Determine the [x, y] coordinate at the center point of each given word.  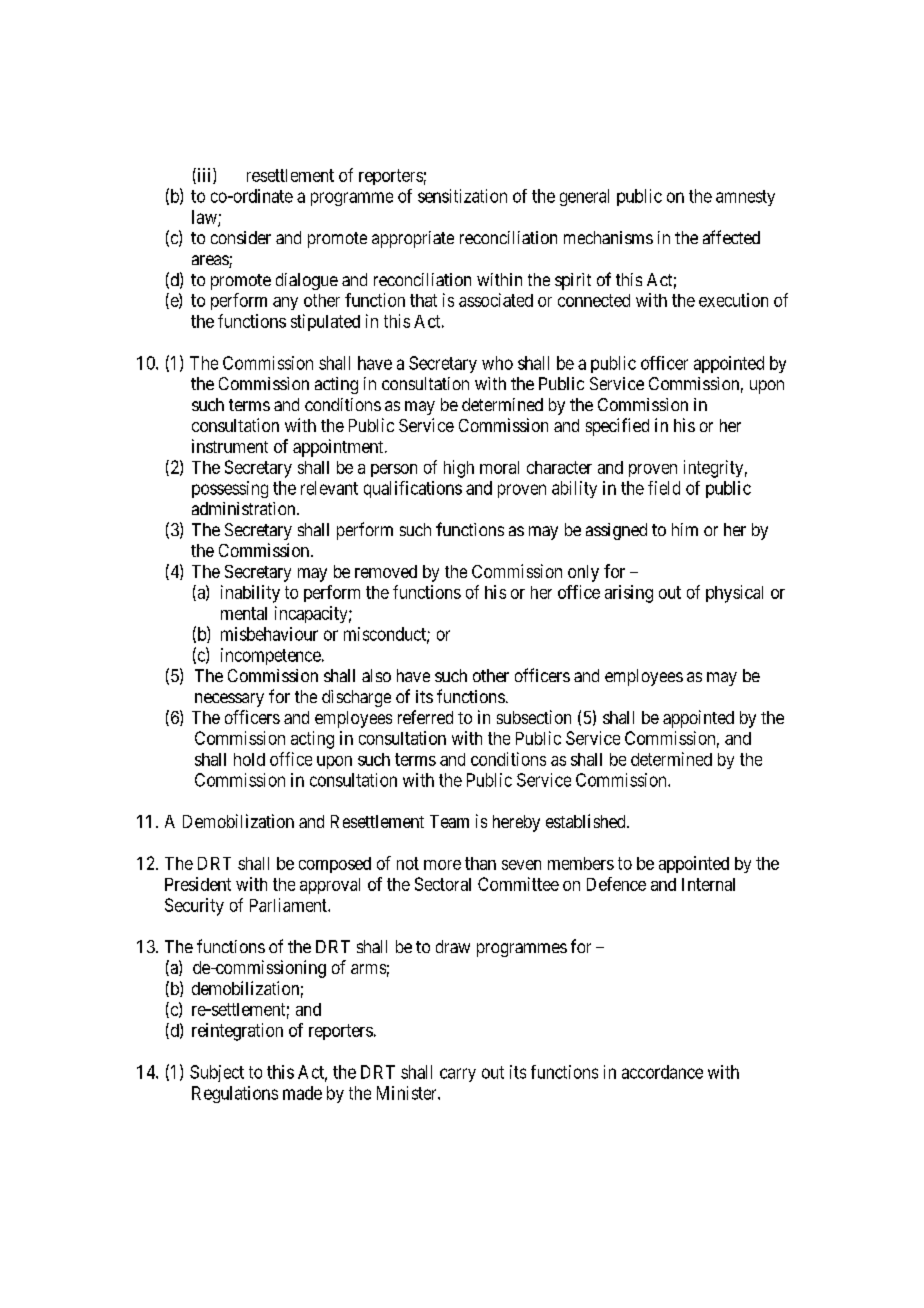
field [664, 488]
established [587, 821]
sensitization [462, 196]
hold [249, 759]
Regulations [235, 1094]
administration [245, 508]
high [459, 469]
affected [731, 237]
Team [449, 821]
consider [241, 237]
